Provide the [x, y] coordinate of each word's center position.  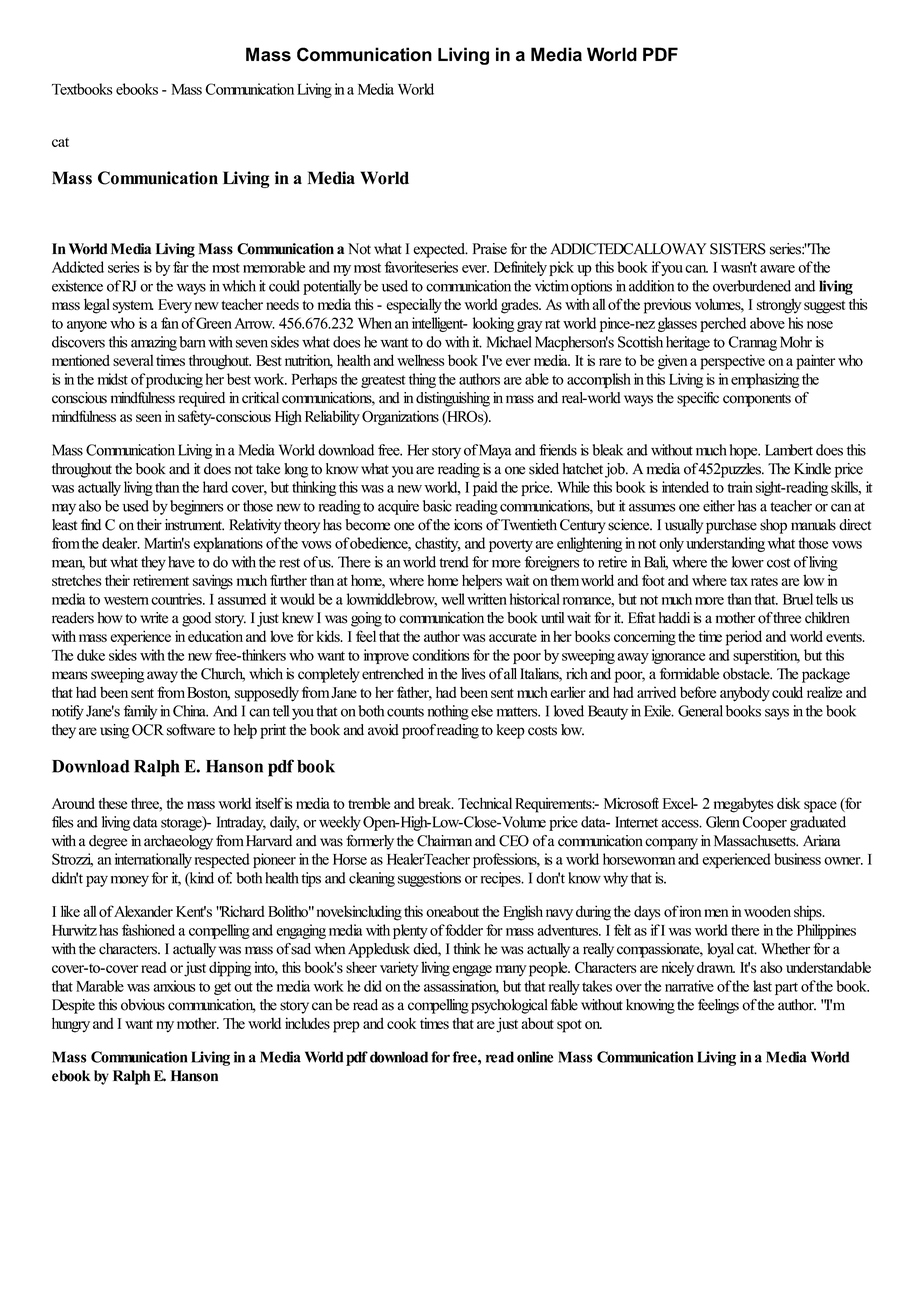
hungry [71, 1025]
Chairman [444, 841]
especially [414, 306]
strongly [779, 306]
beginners [197, 507]
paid [485, 488]
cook [401, 1023]
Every [175, 306]
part [786, 988]
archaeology [178, 842]
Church [223, 675]
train [740, 487]
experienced [736, 860]
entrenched [393, 674]
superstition [766, 656]
